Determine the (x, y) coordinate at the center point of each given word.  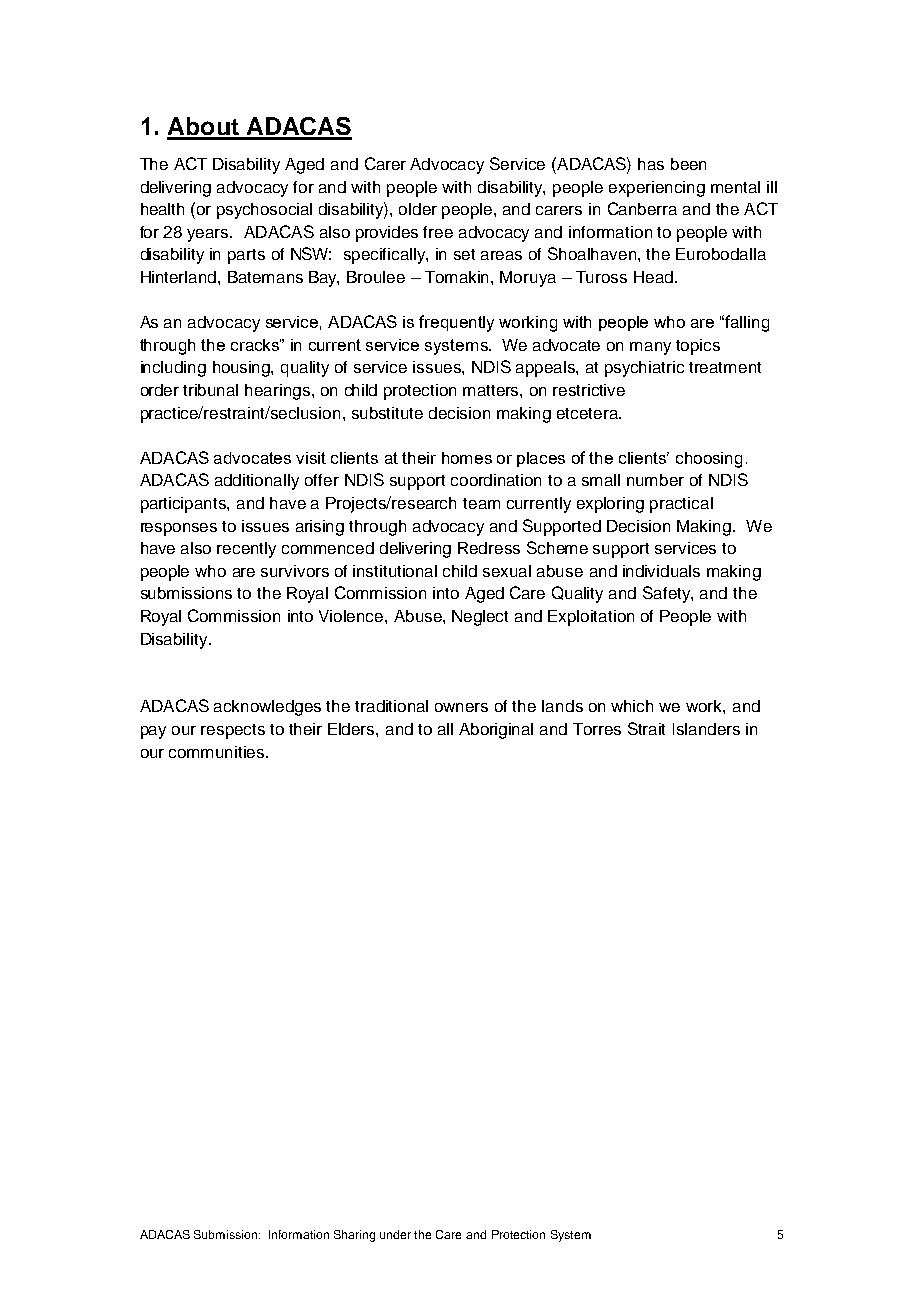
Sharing (354, 1236)
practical (681, 505)
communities (218, 752)
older (418, 209)
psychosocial (264, 211)
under (395, 1234)
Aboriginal (496, 731)
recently (246, 550)
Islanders (706, 729)
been (688, 164)
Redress (489, 548)
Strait (646, 728)
